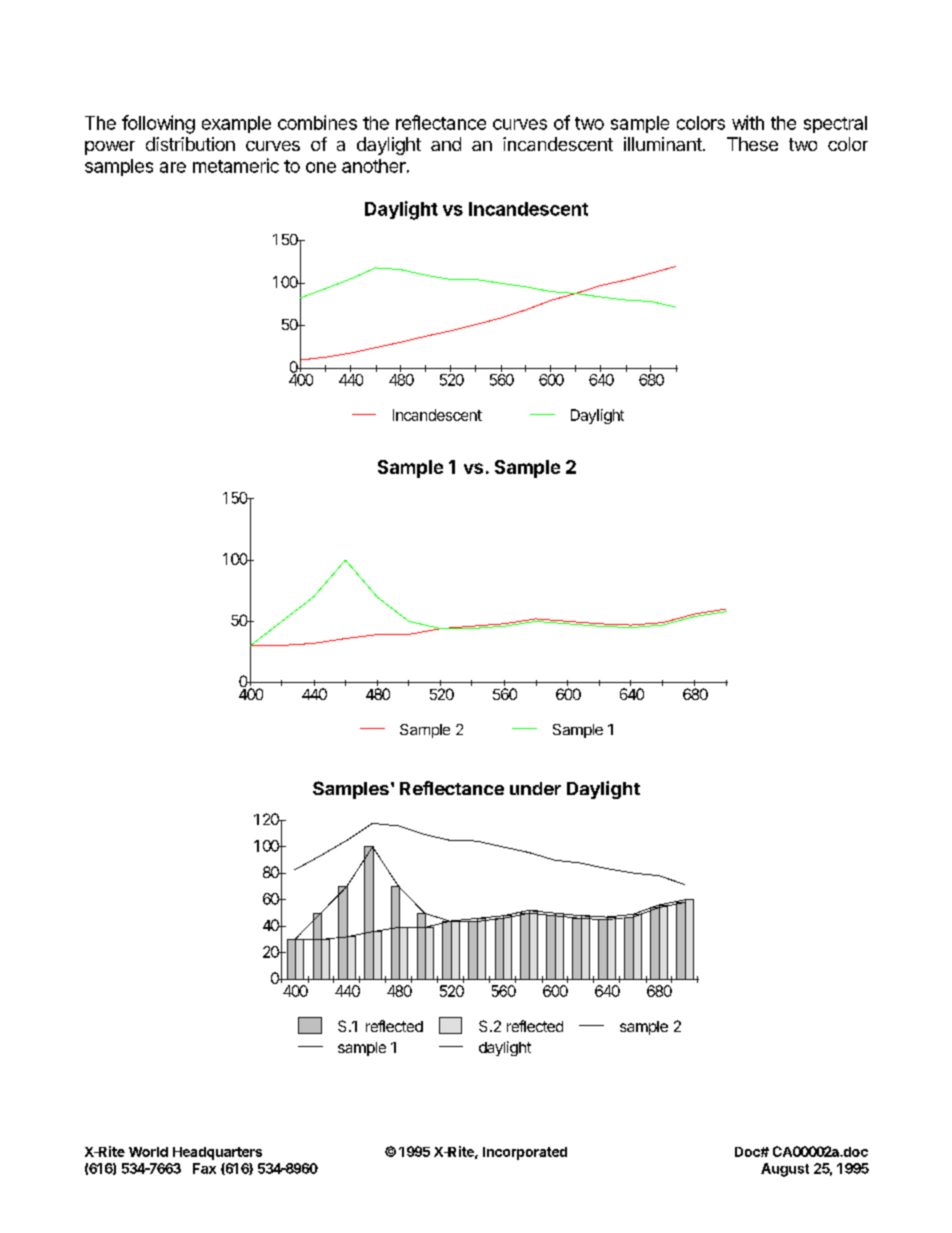 The image size is (952, 1233). What do you see at coordinates (236, 124) in the screenshot?
I see `example` at bounding box center [236, 124].
